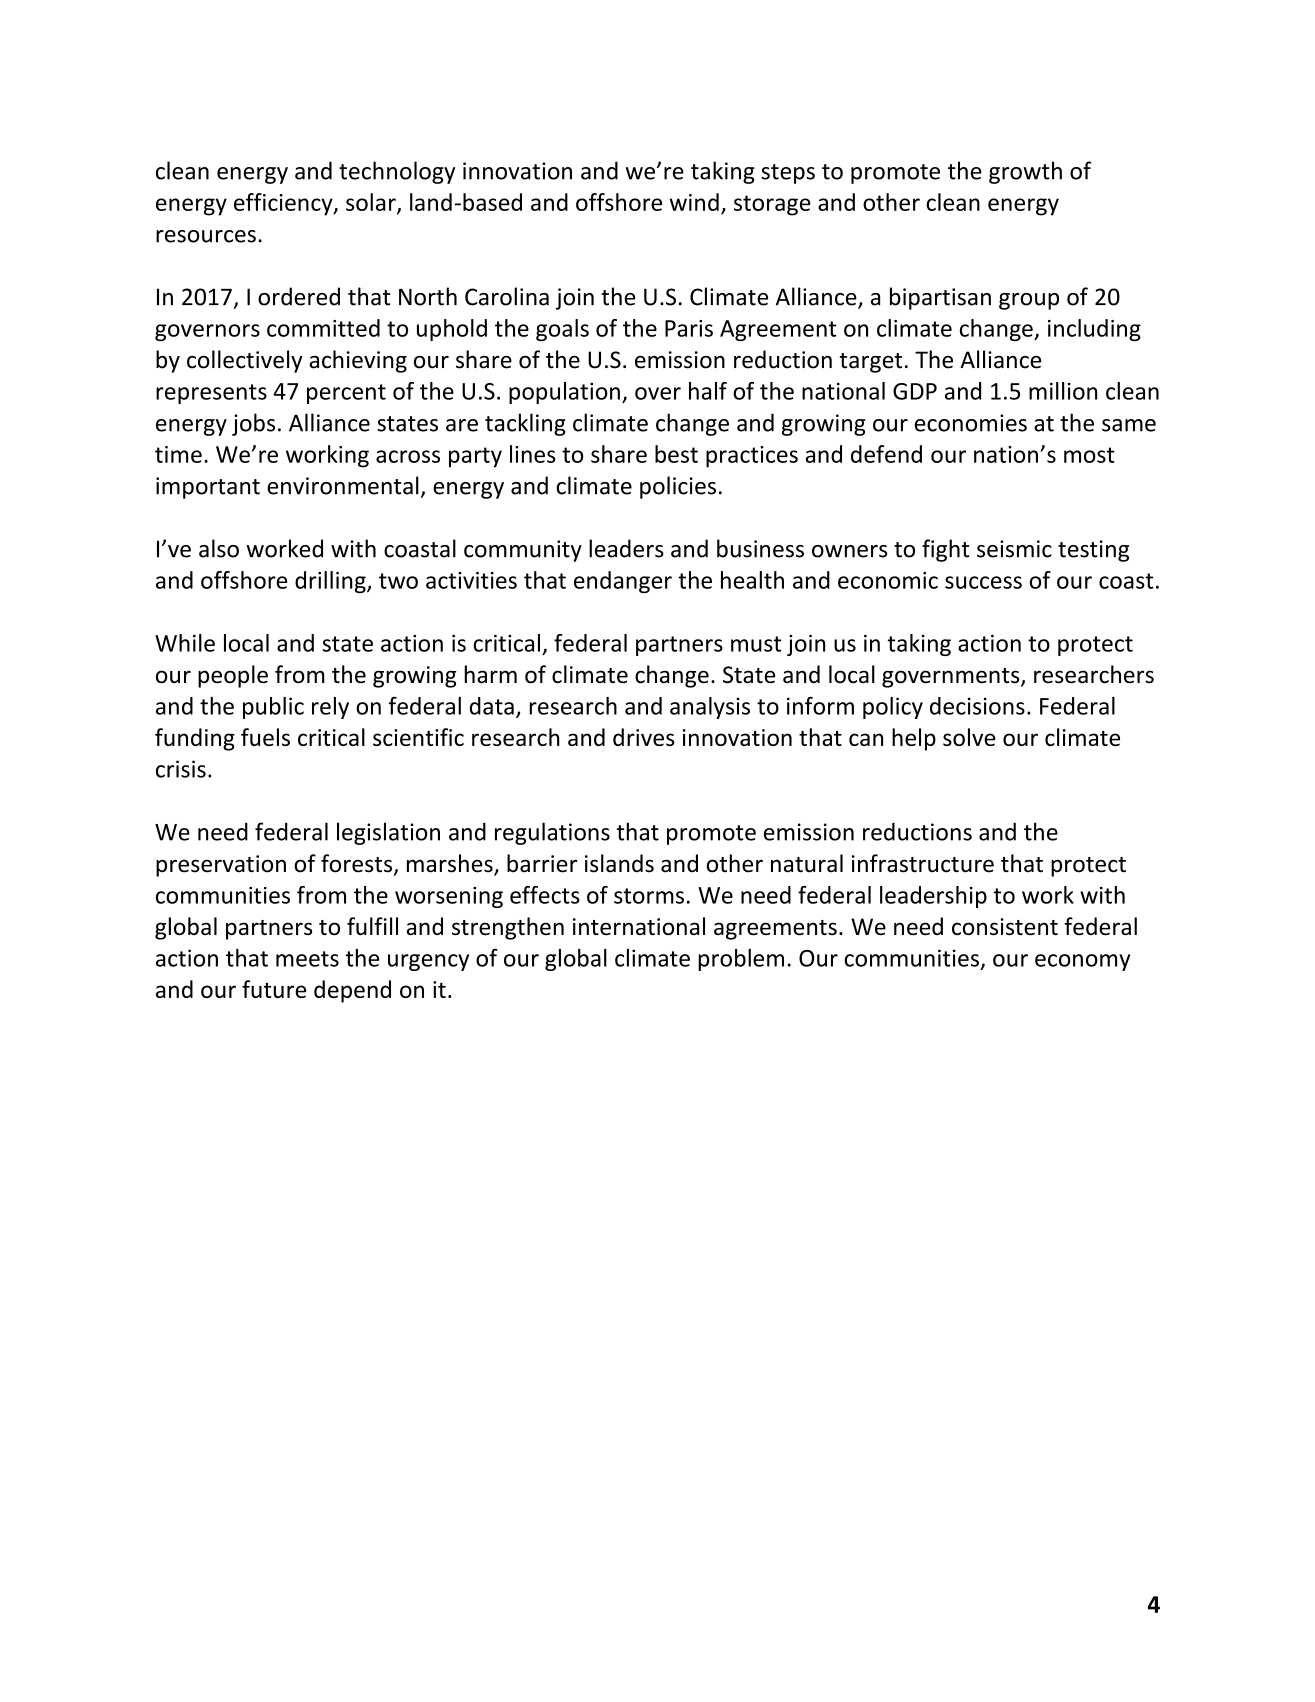 Image resolution: width=1315 pixels, height=1702 pixels. I want to click on solve, so click(969, 737).
